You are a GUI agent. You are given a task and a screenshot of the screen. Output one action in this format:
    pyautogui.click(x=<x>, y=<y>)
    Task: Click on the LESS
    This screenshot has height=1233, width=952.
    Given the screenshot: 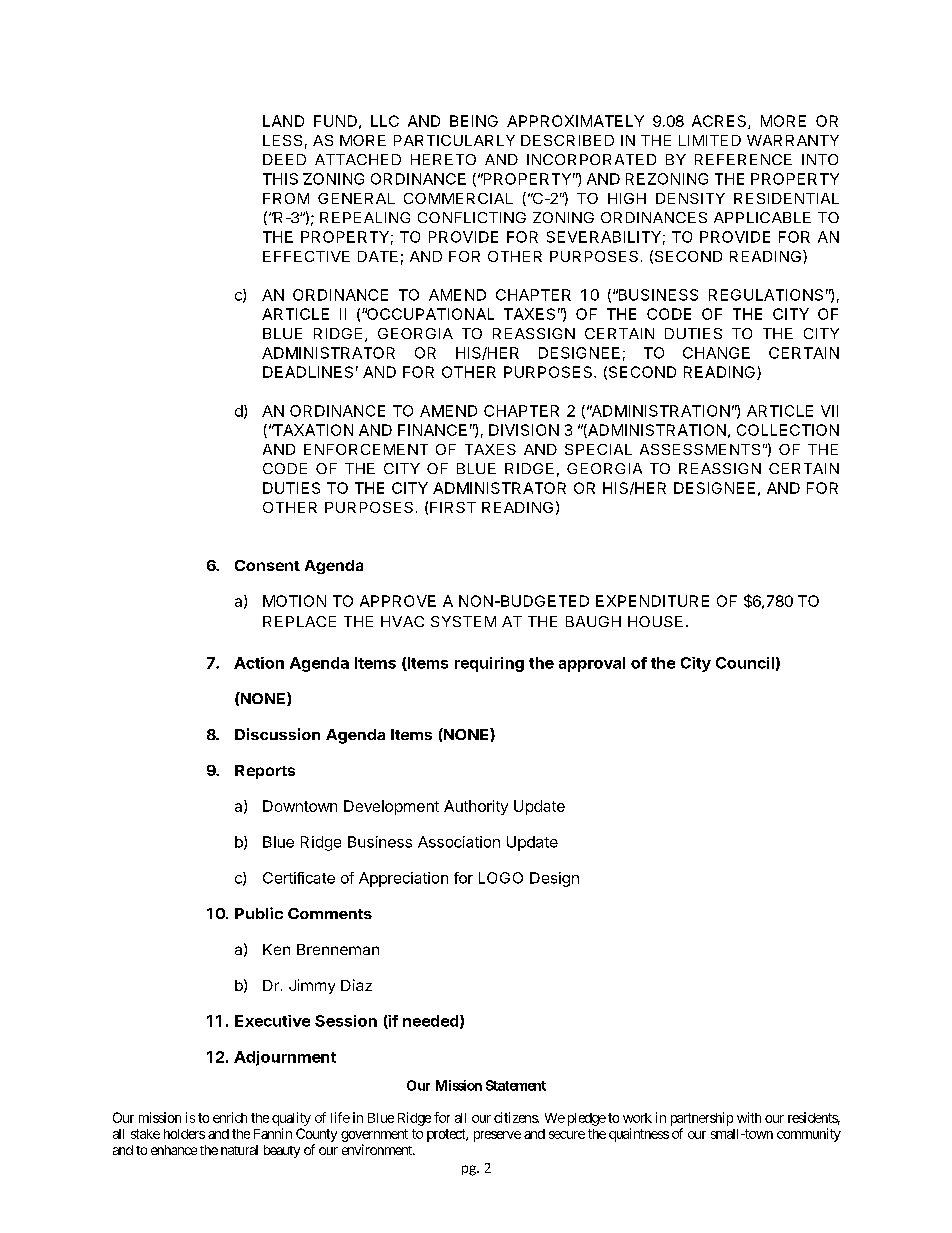 What is the action you would take?
    pyautogui.click(x=282, y=140)
